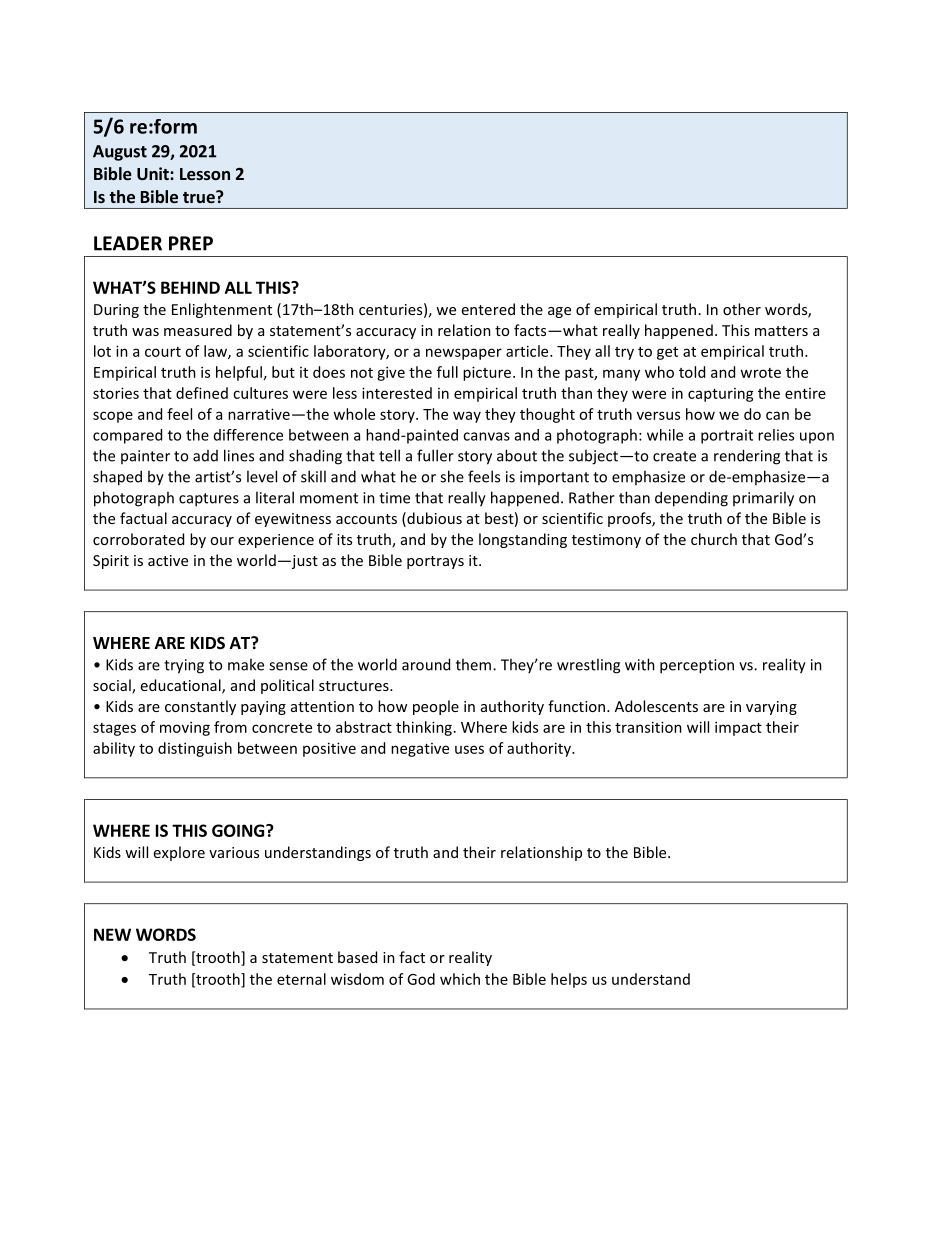 This screenshot has width=952, height=1233. What do you see at coordinates (168, 560) in the screenshot?
I see `active` at bounding box center [168, 560].
